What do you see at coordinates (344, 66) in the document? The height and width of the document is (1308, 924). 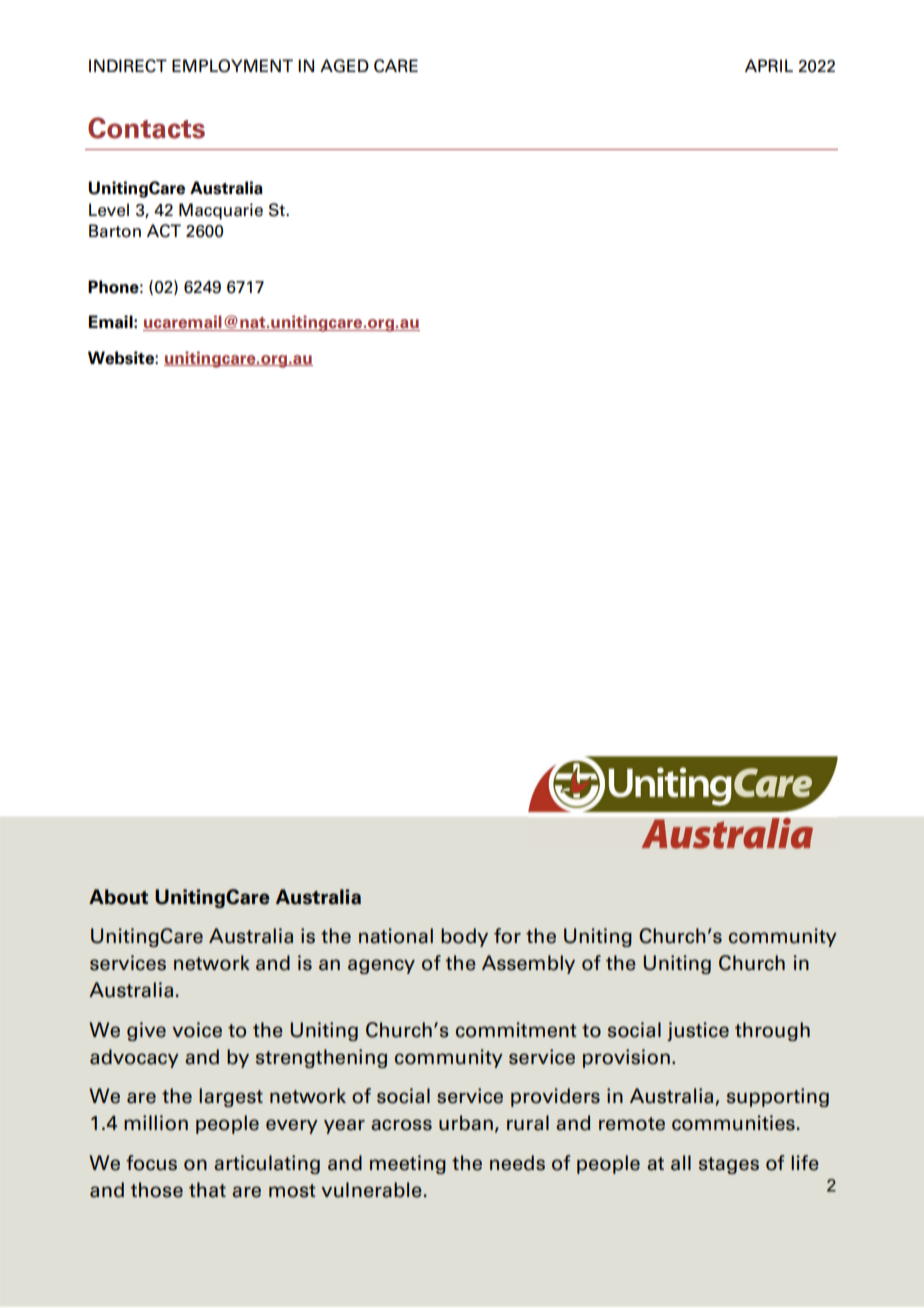 I see `AGED` at bounding box center [344, 66].
